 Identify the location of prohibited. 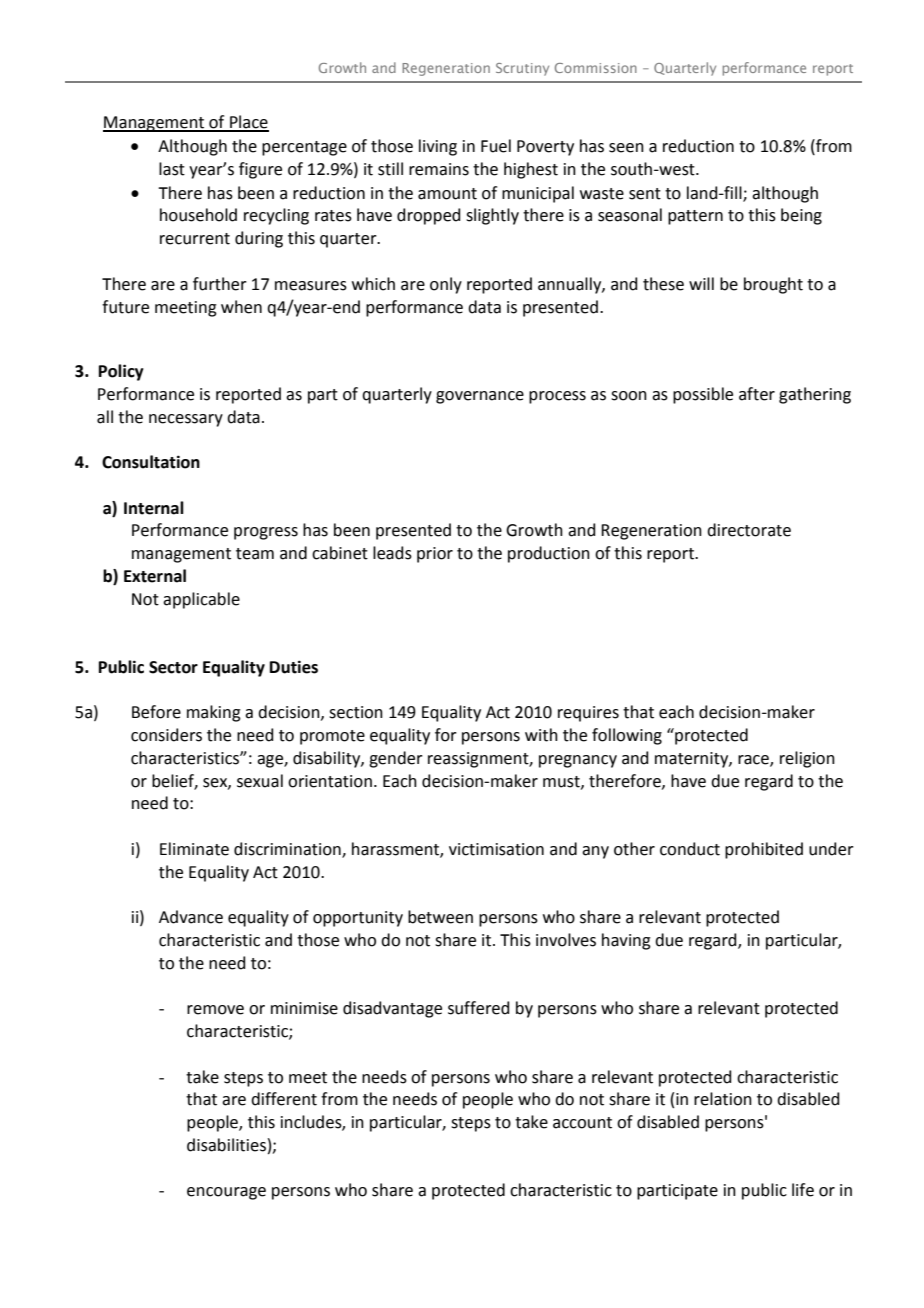
(764, 850).
